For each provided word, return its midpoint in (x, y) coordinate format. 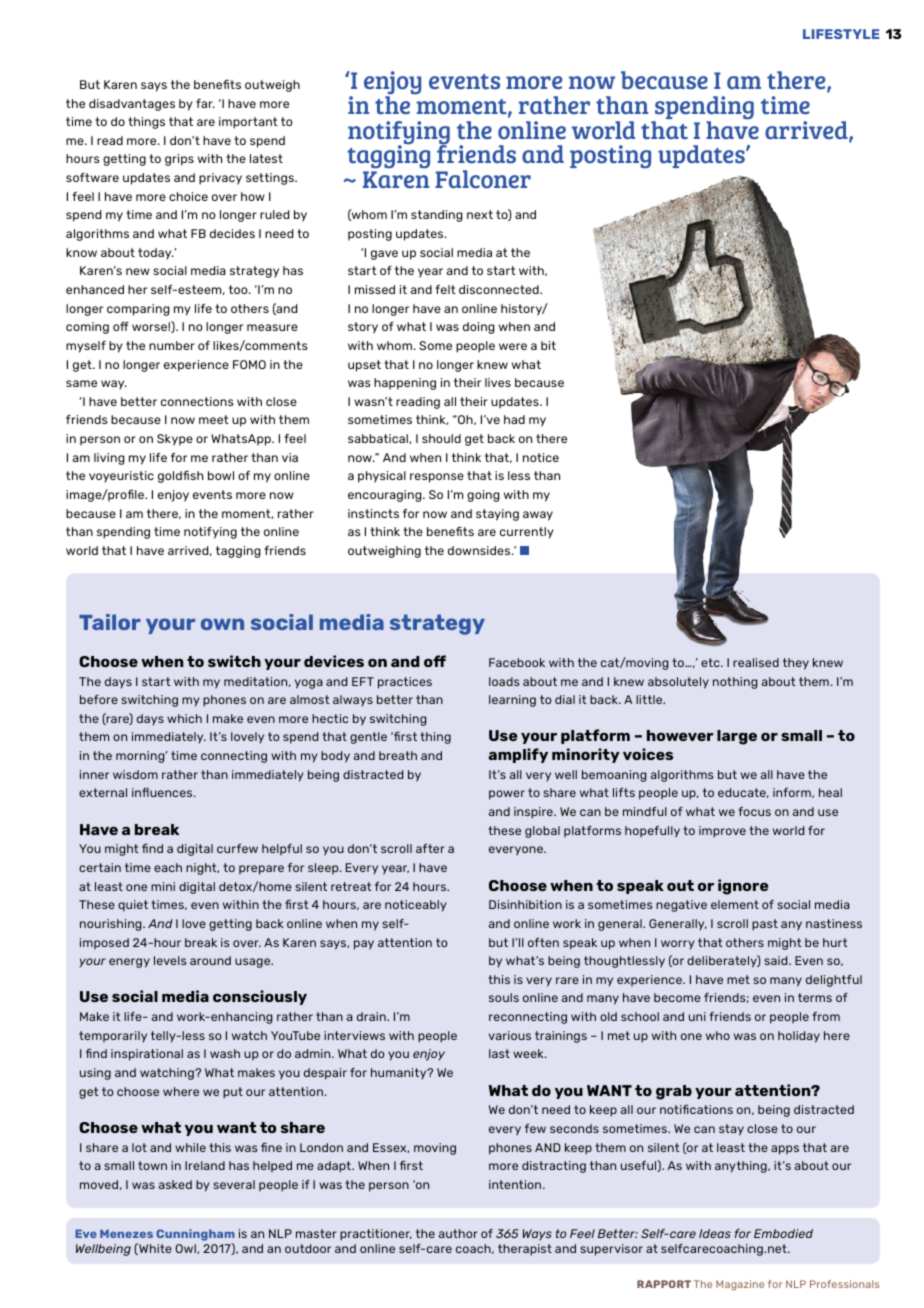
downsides (480, 550)
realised (756, 662)
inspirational (147, 1055)
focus (754, 811)
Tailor (110, 622)
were (513, 346)
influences (163, 792)
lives (498, 382)
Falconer (483, 179)
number (172, 345)
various (510, 1035)
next (480, 214)
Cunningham (195, 1235)
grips (179, 160)
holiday (799, 1037)
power (507, 795)
